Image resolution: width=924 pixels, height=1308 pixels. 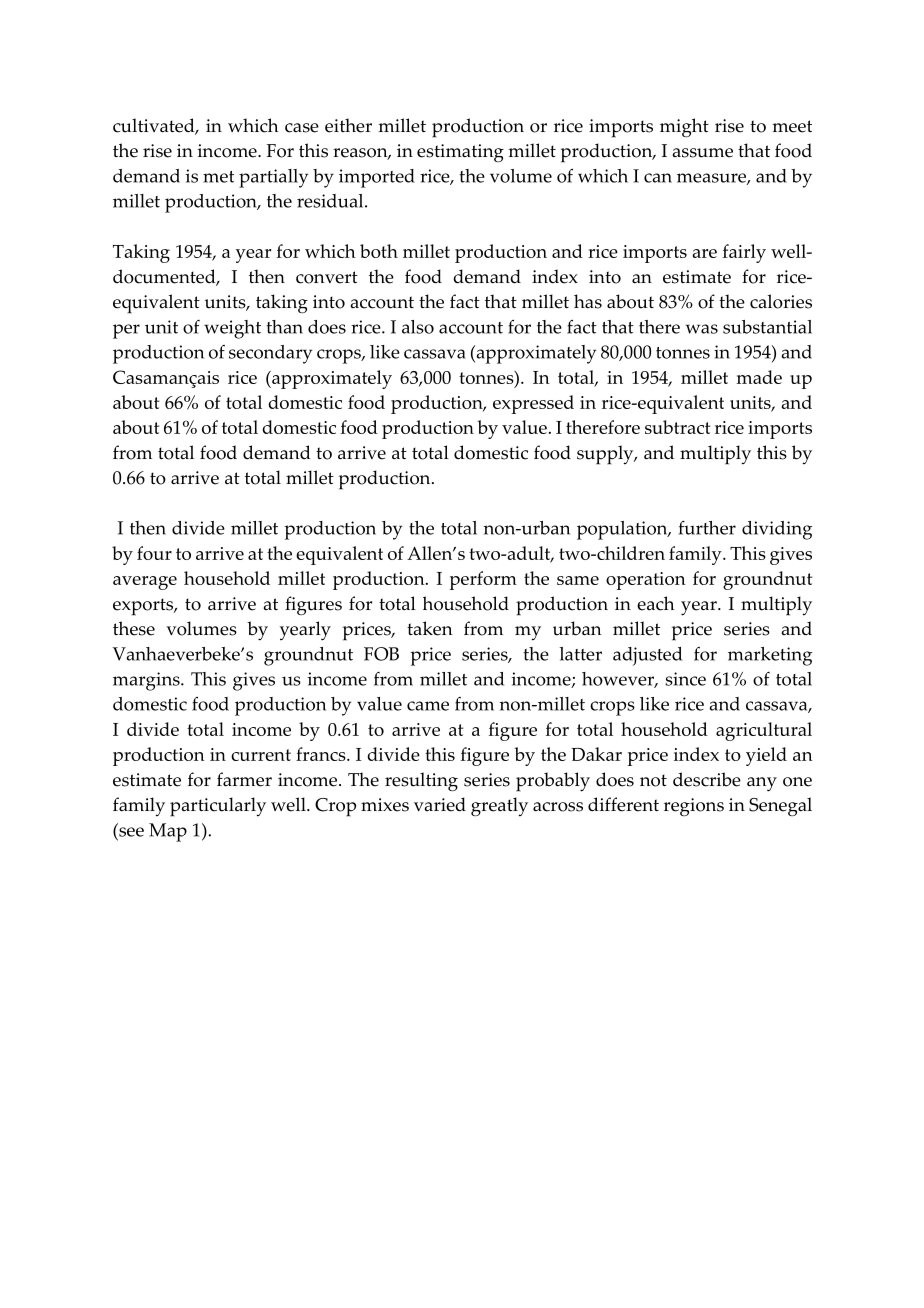 What do you see at coordinates (440, 804) in the screenshot?
I see `varied` at bounding box center [440, 804].
